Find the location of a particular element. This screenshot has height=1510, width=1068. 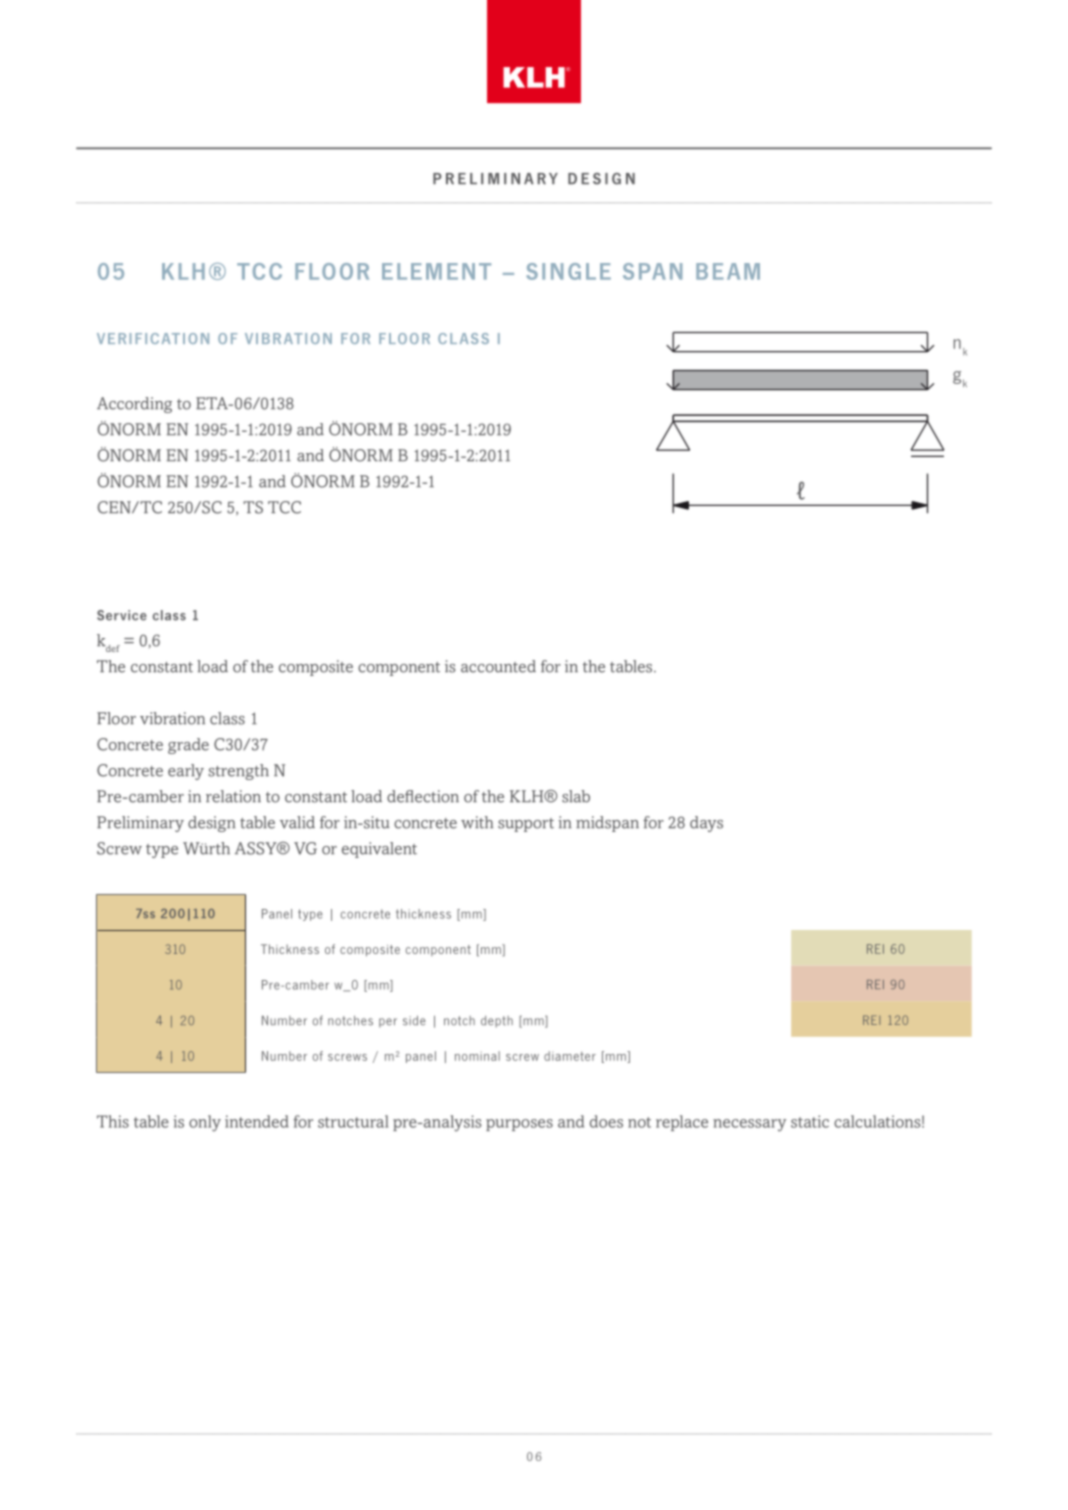

days is located at coordinates (706, 824).
